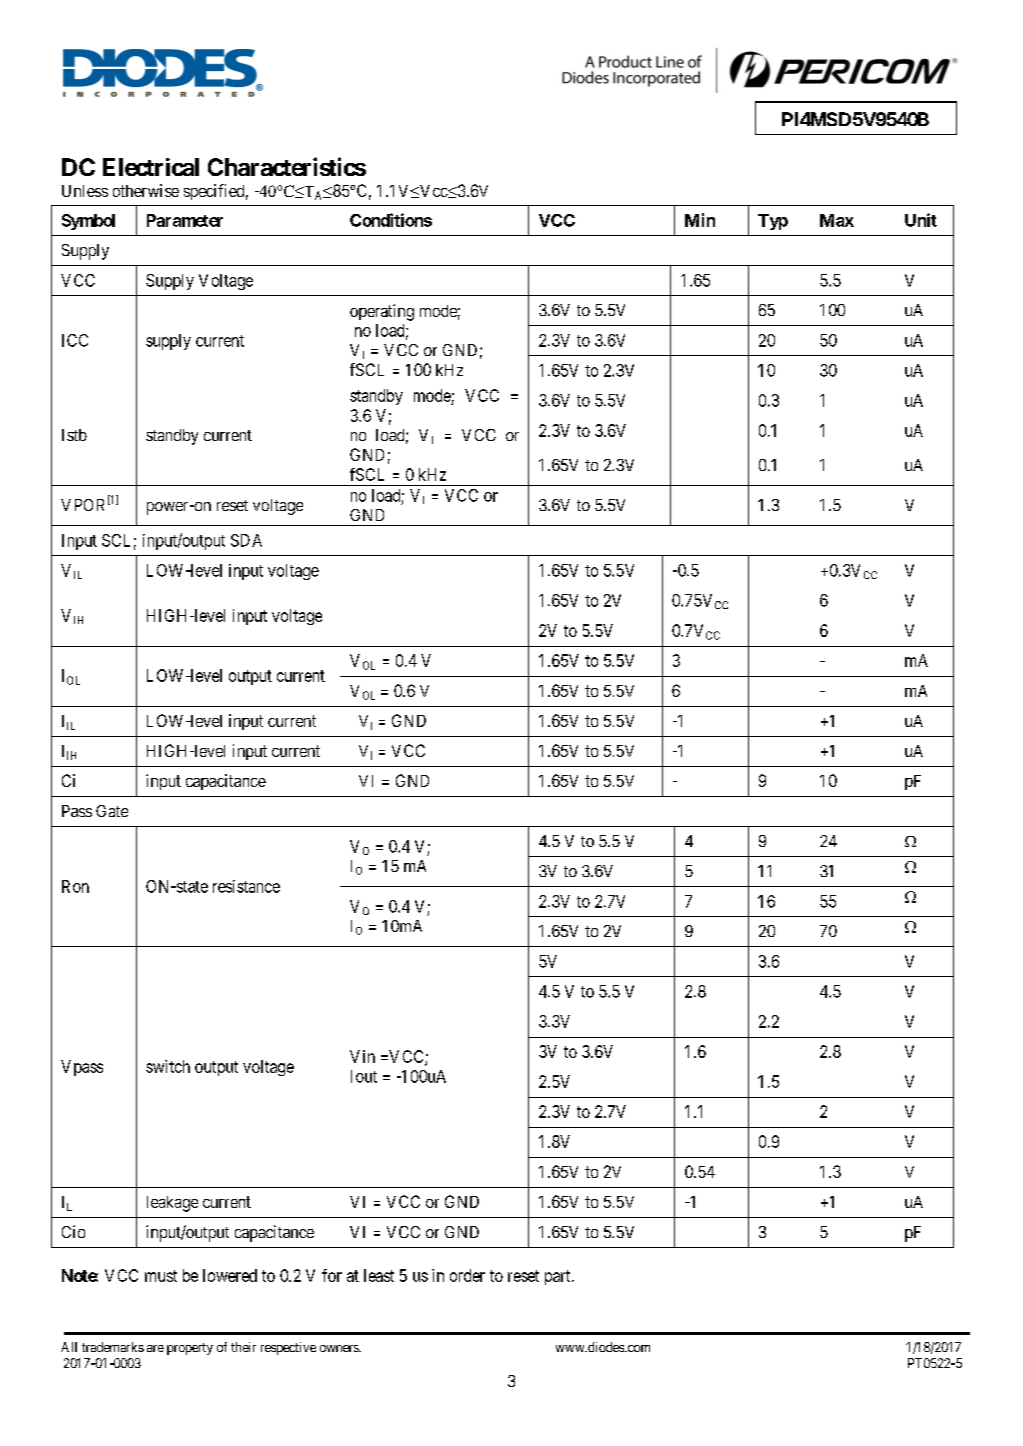  What do you see at coordinates (185, 220) in the screenshot?
I see `Parameter` at bounding box center [185, 220].
